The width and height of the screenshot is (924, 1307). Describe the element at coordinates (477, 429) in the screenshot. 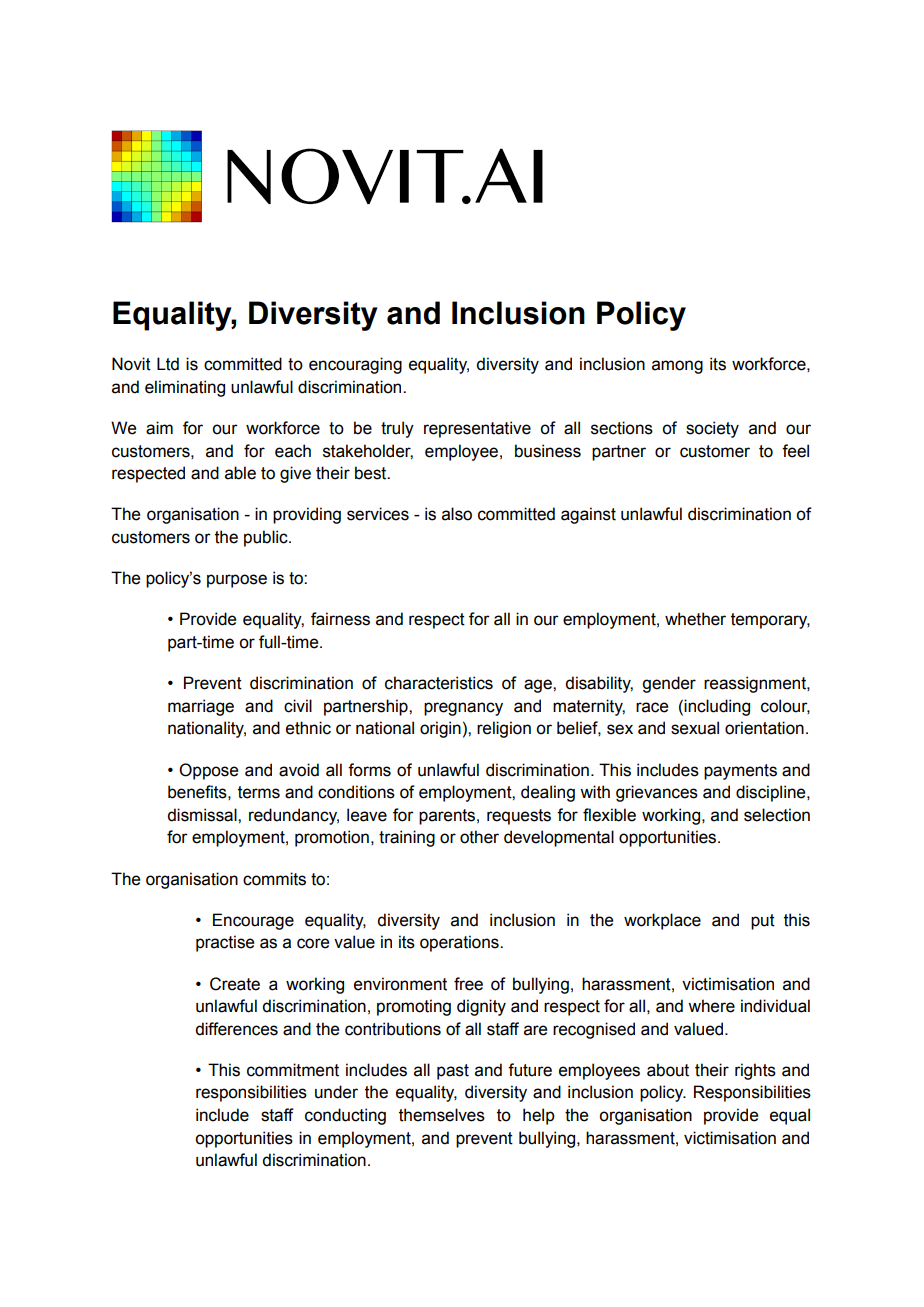

I see `representative` at that location.
